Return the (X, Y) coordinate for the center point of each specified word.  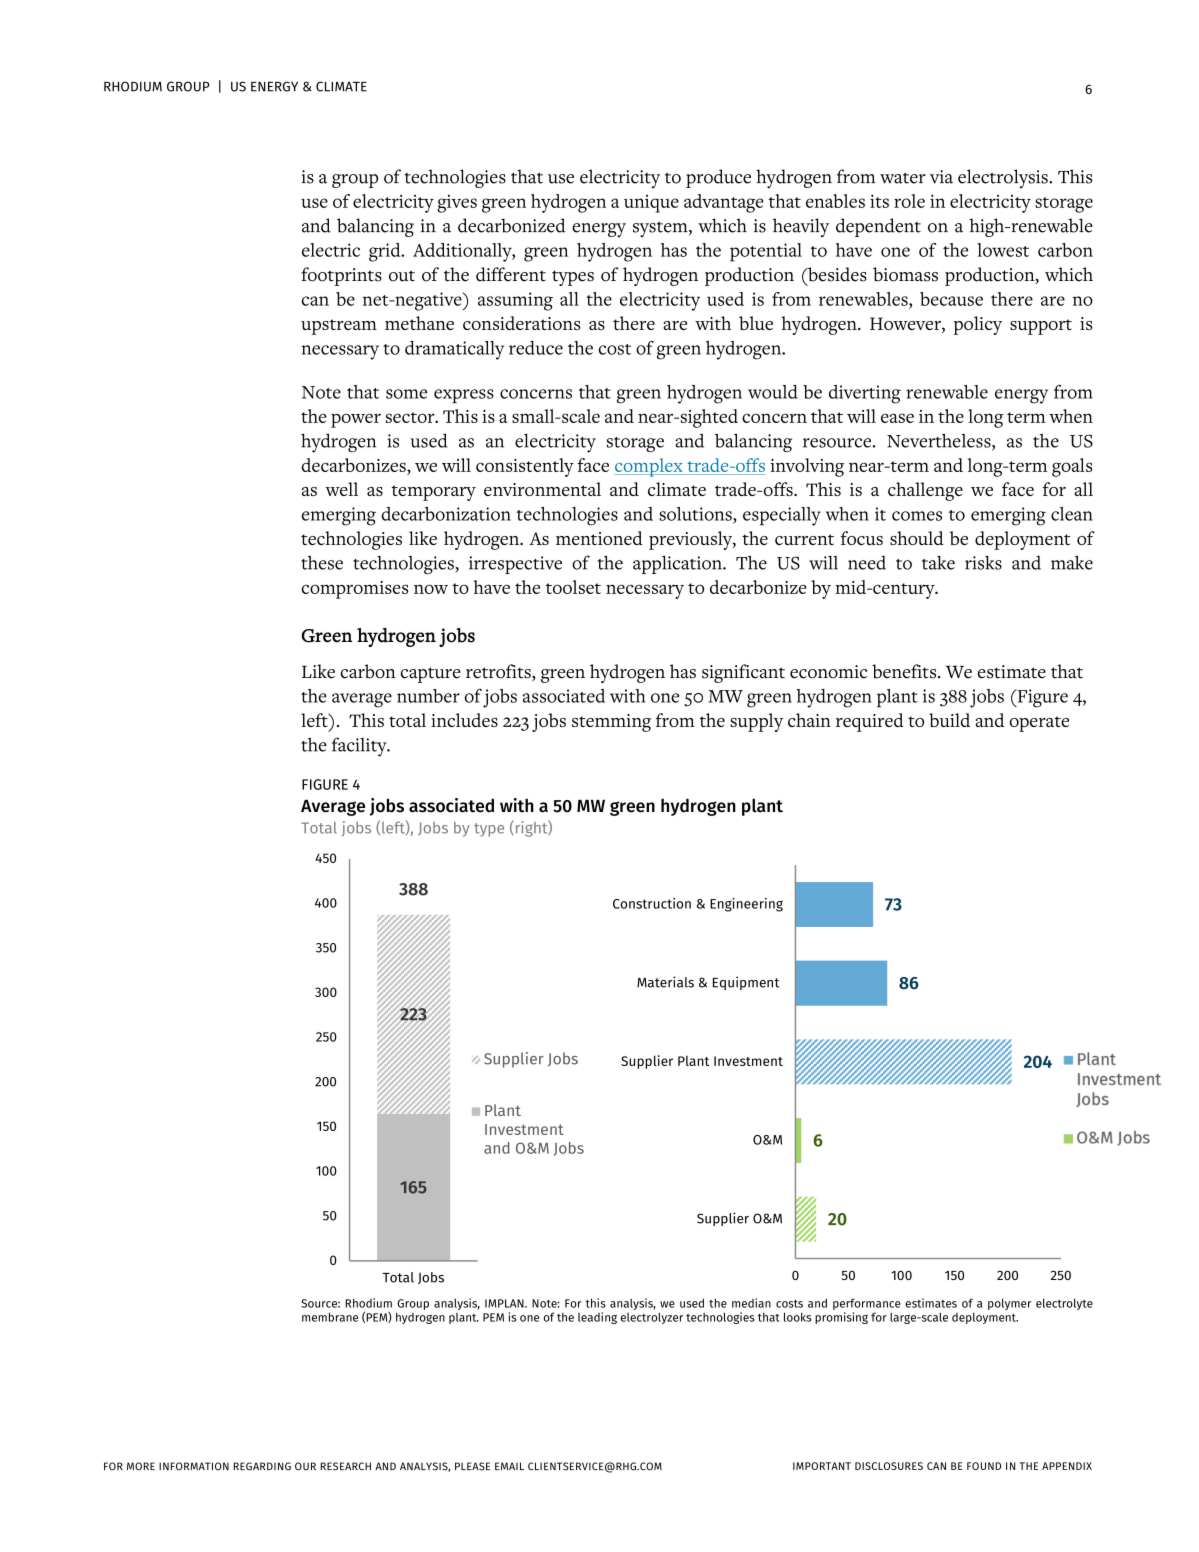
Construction (652, 903)
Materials (665, 982)
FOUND (984, 1466)
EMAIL (509, 1466)
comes (917, 516)
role (909, 201)
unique (651, 204)
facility (360, 747)
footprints (341, 276)
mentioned (599, 538)
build (949, 720)
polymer (1009, 1304)
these (322, 562)
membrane (330, 1317)
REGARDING (262, 1466)
